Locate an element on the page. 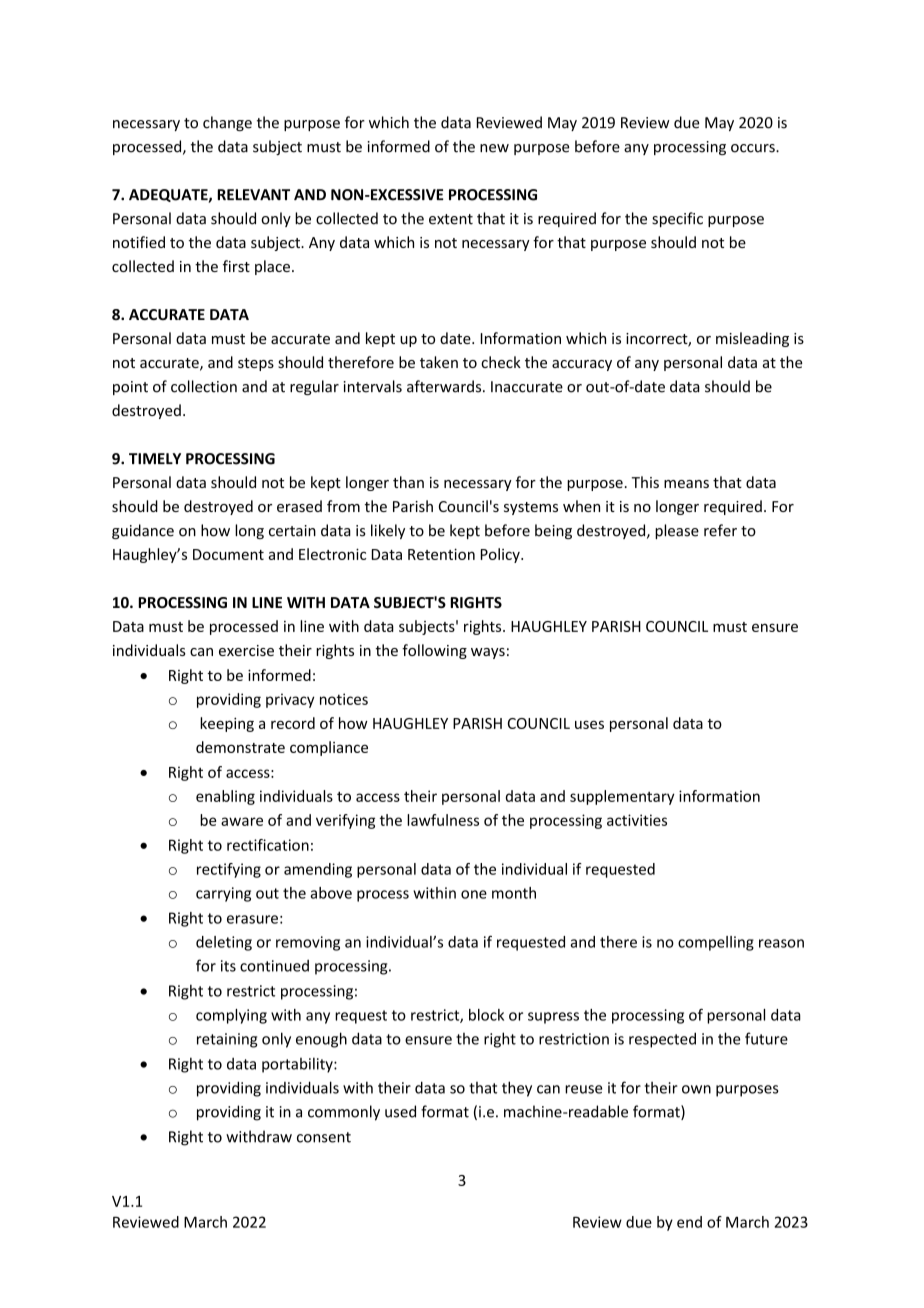 This document has width=924, height=1308. own is located at coordinates (696, 1089).
